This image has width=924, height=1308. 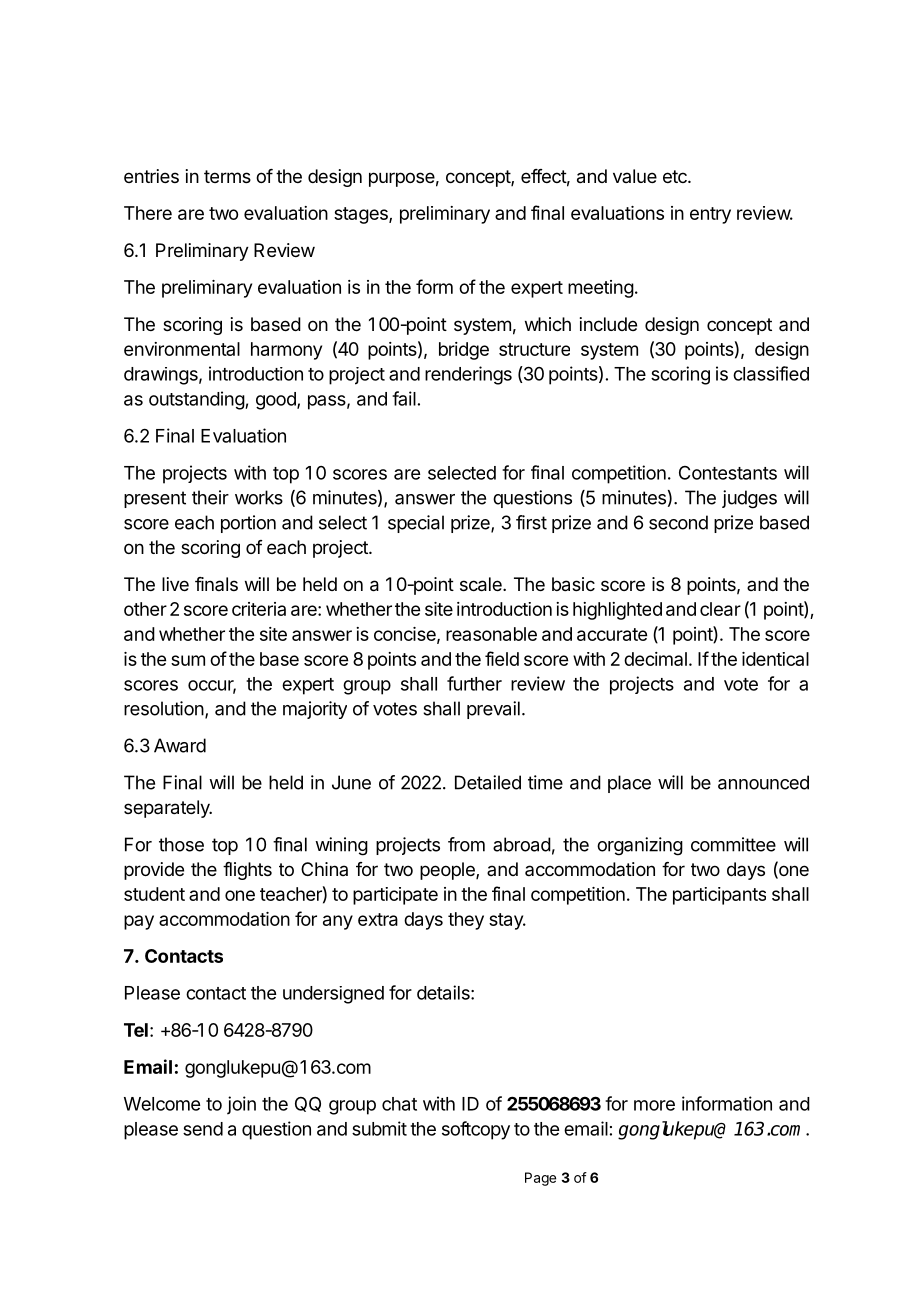 What do you see at coordinates (188, 660) in the image?
I see `sum` at bounding box center [188, 660].
